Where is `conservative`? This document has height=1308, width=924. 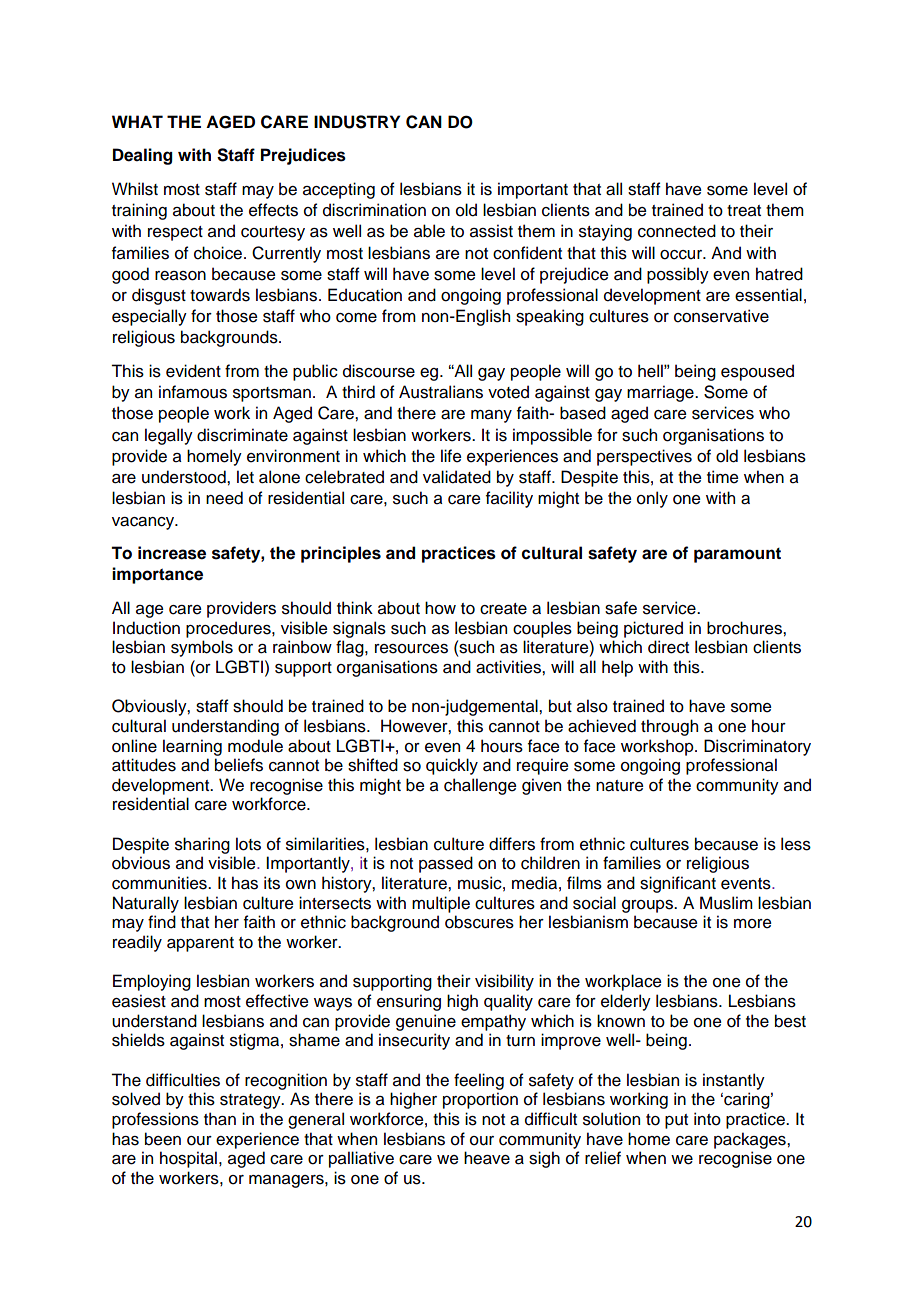
conservative is located at coordinates (721, 316).
